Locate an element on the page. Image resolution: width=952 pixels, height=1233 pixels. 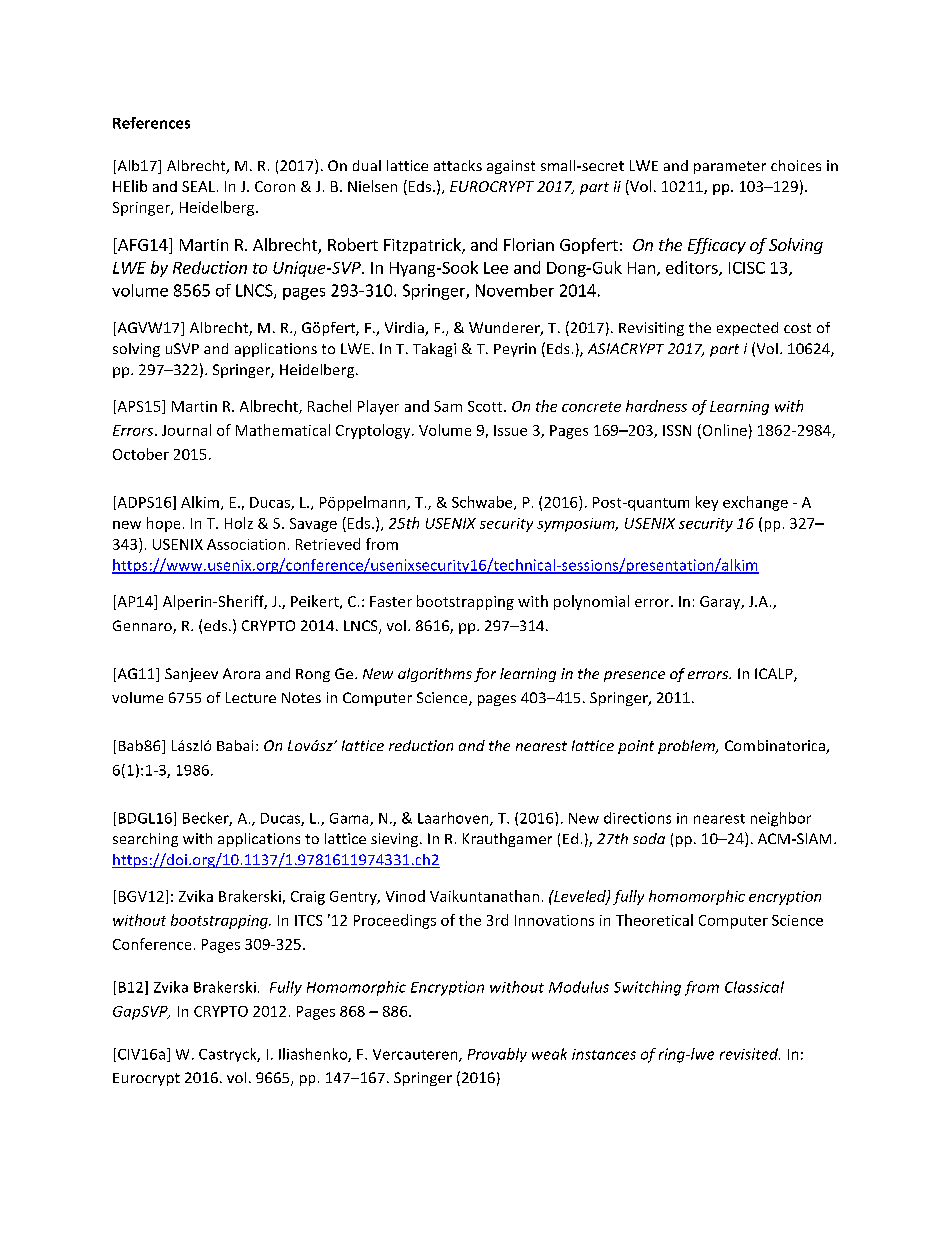
for is located at coordinates (485, 675).
